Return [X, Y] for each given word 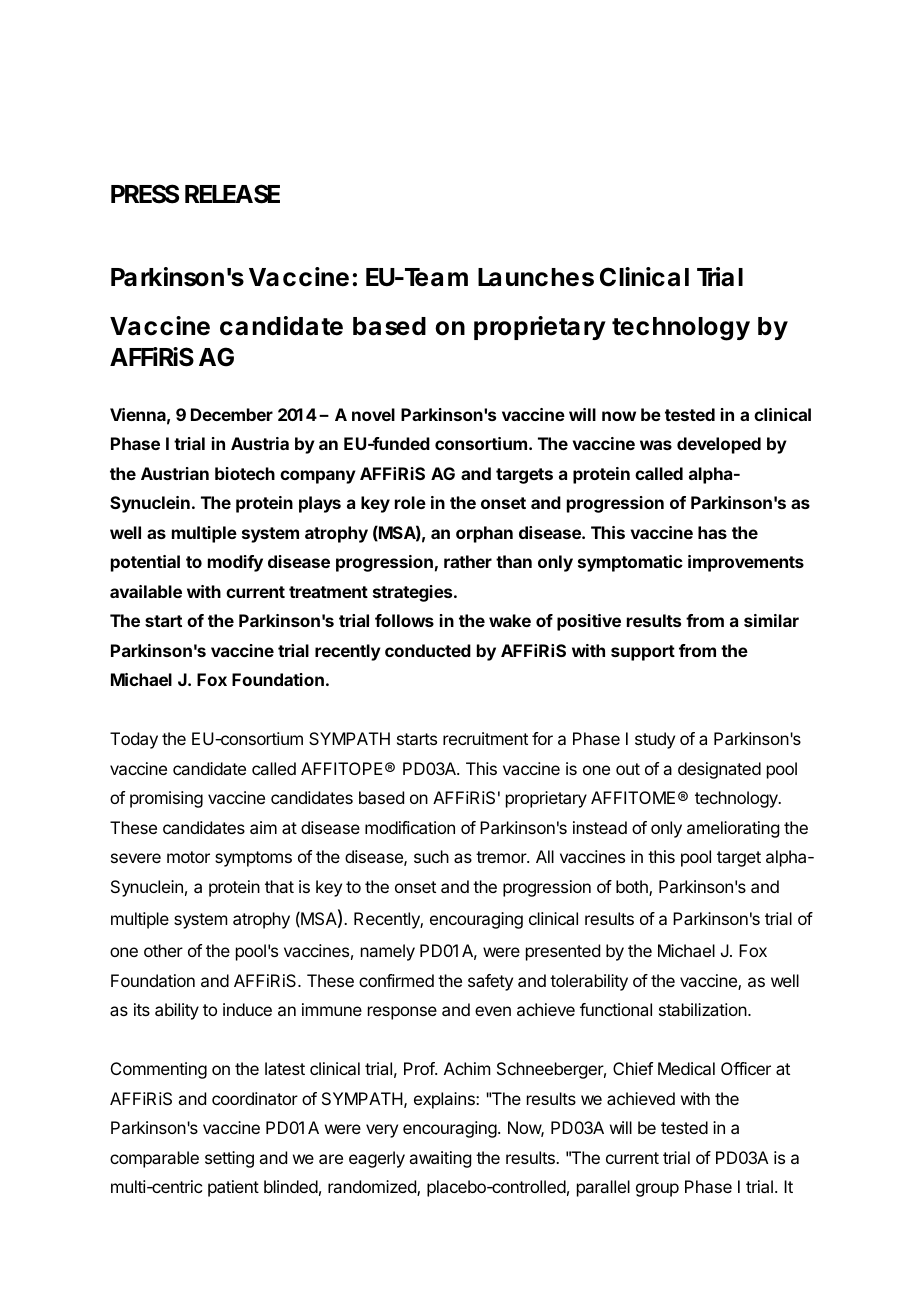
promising [166, 799]
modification [410, 827]
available [146, 591]
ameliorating [733, 829]
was [656, 445]
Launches [536, 277]
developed [719, 445]
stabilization [703, 1009]
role [410, 502]
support [643, 653]
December [232, 414]
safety [490, 982]
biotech [245, 473]
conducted [428, 650]
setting [229, 1159]
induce [247, 1009]
